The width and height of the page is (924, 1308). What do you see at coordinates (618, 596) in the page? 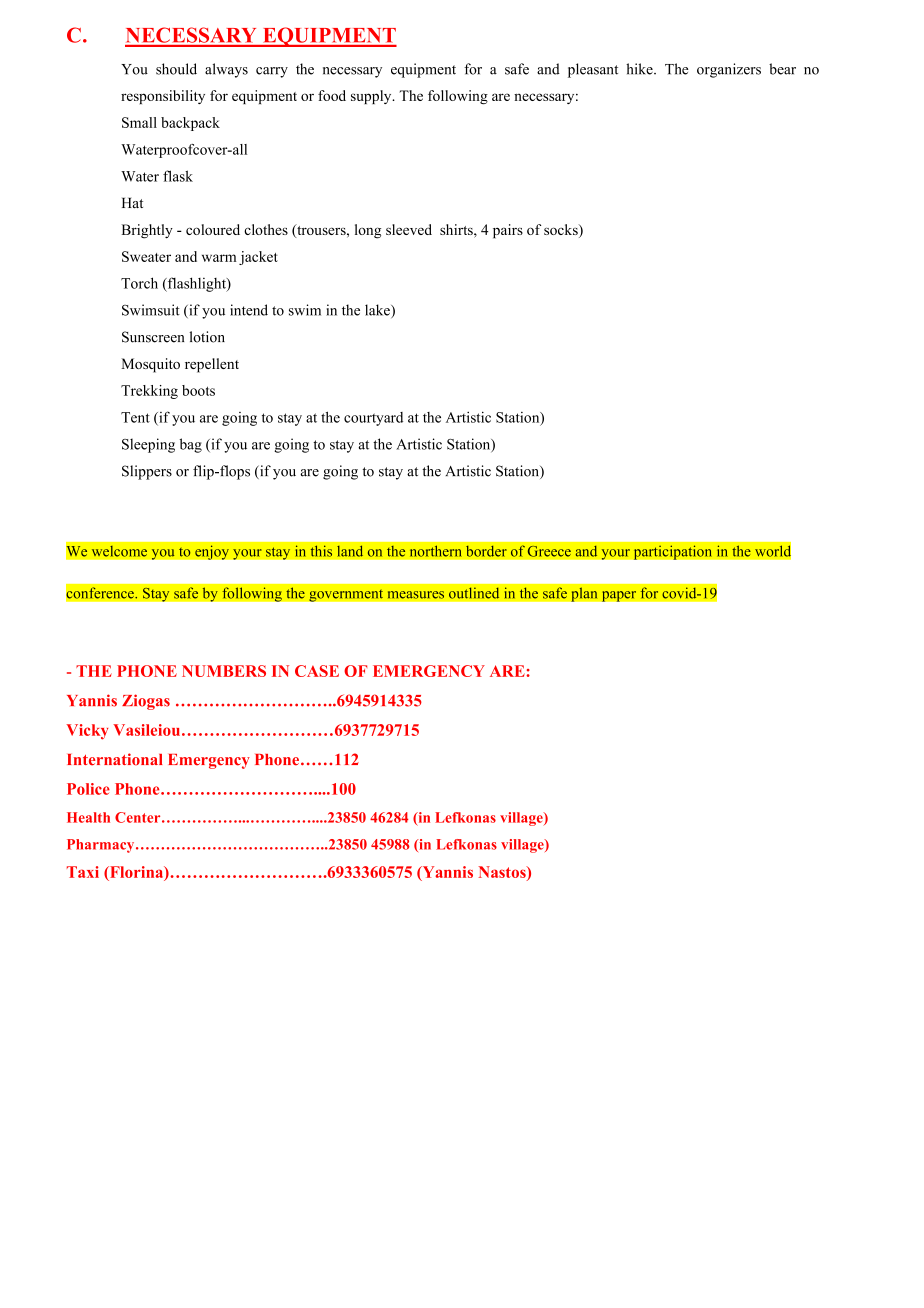
I see `paper` at bounding box center [618, 596].
